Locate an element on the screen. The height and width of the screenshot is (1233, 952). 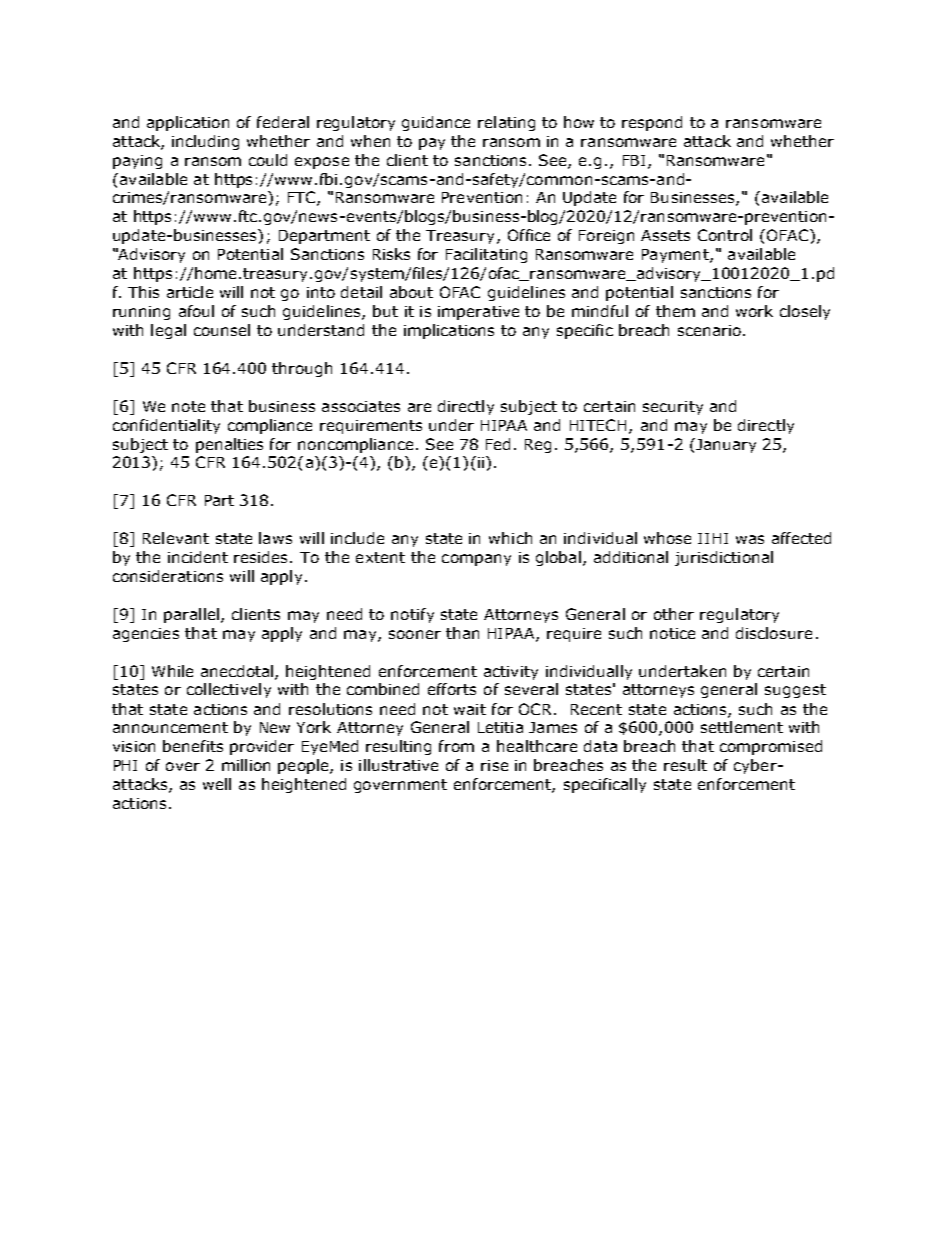
scenario is located at coordinates (709, 330).
